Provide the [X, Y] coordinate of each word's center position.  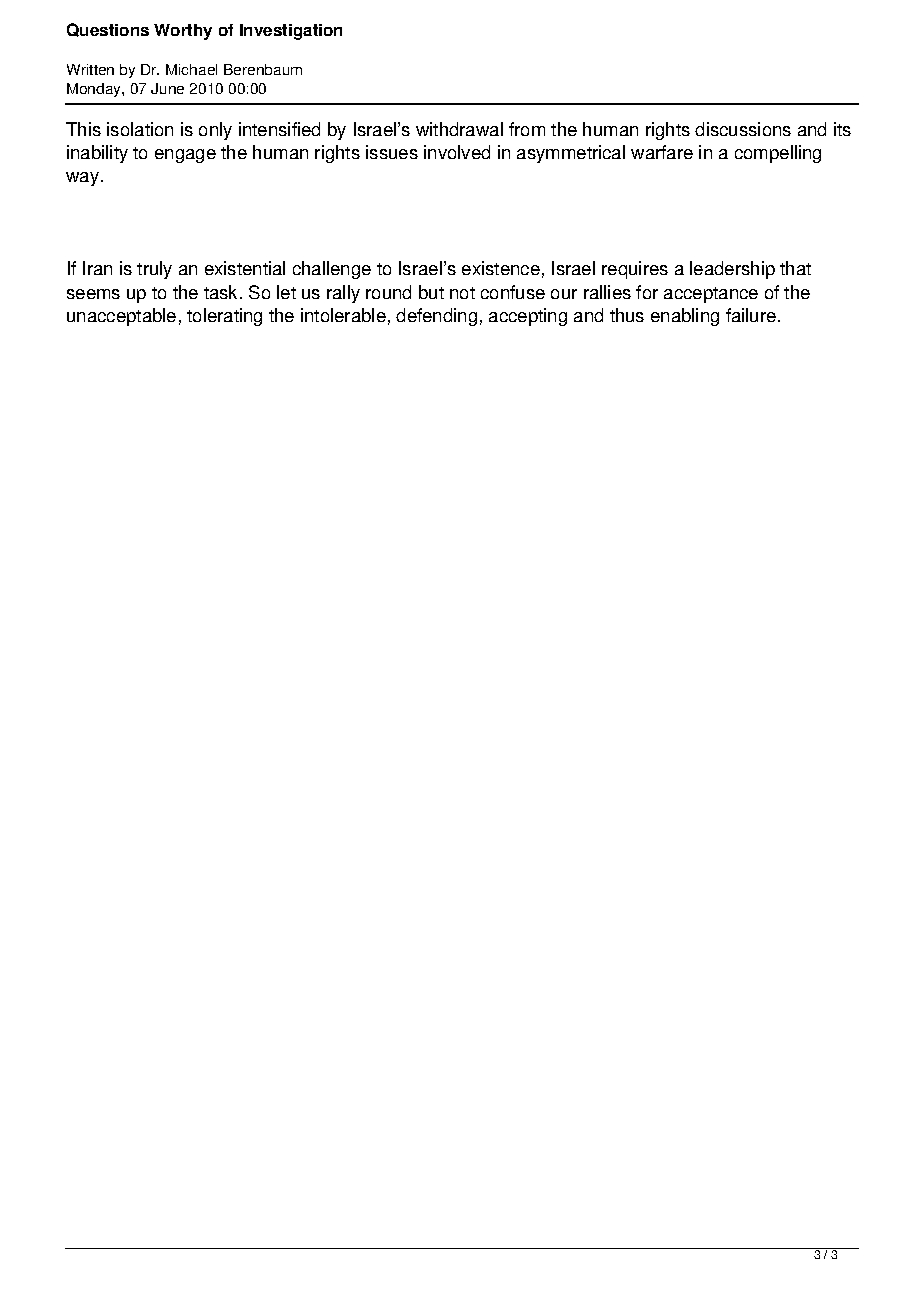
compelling [778, 154]
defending [436, 317]
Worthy [183, 32]
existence [501, 268]
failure [751, 315]
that [795, 268]
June [167, 88]
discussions [743, 129]
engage [185, 156]
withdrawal [459, 129]
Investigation [291, 32]
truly [154, 270]
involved [457, 152]
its [842, 129]
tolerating [224, 317]
